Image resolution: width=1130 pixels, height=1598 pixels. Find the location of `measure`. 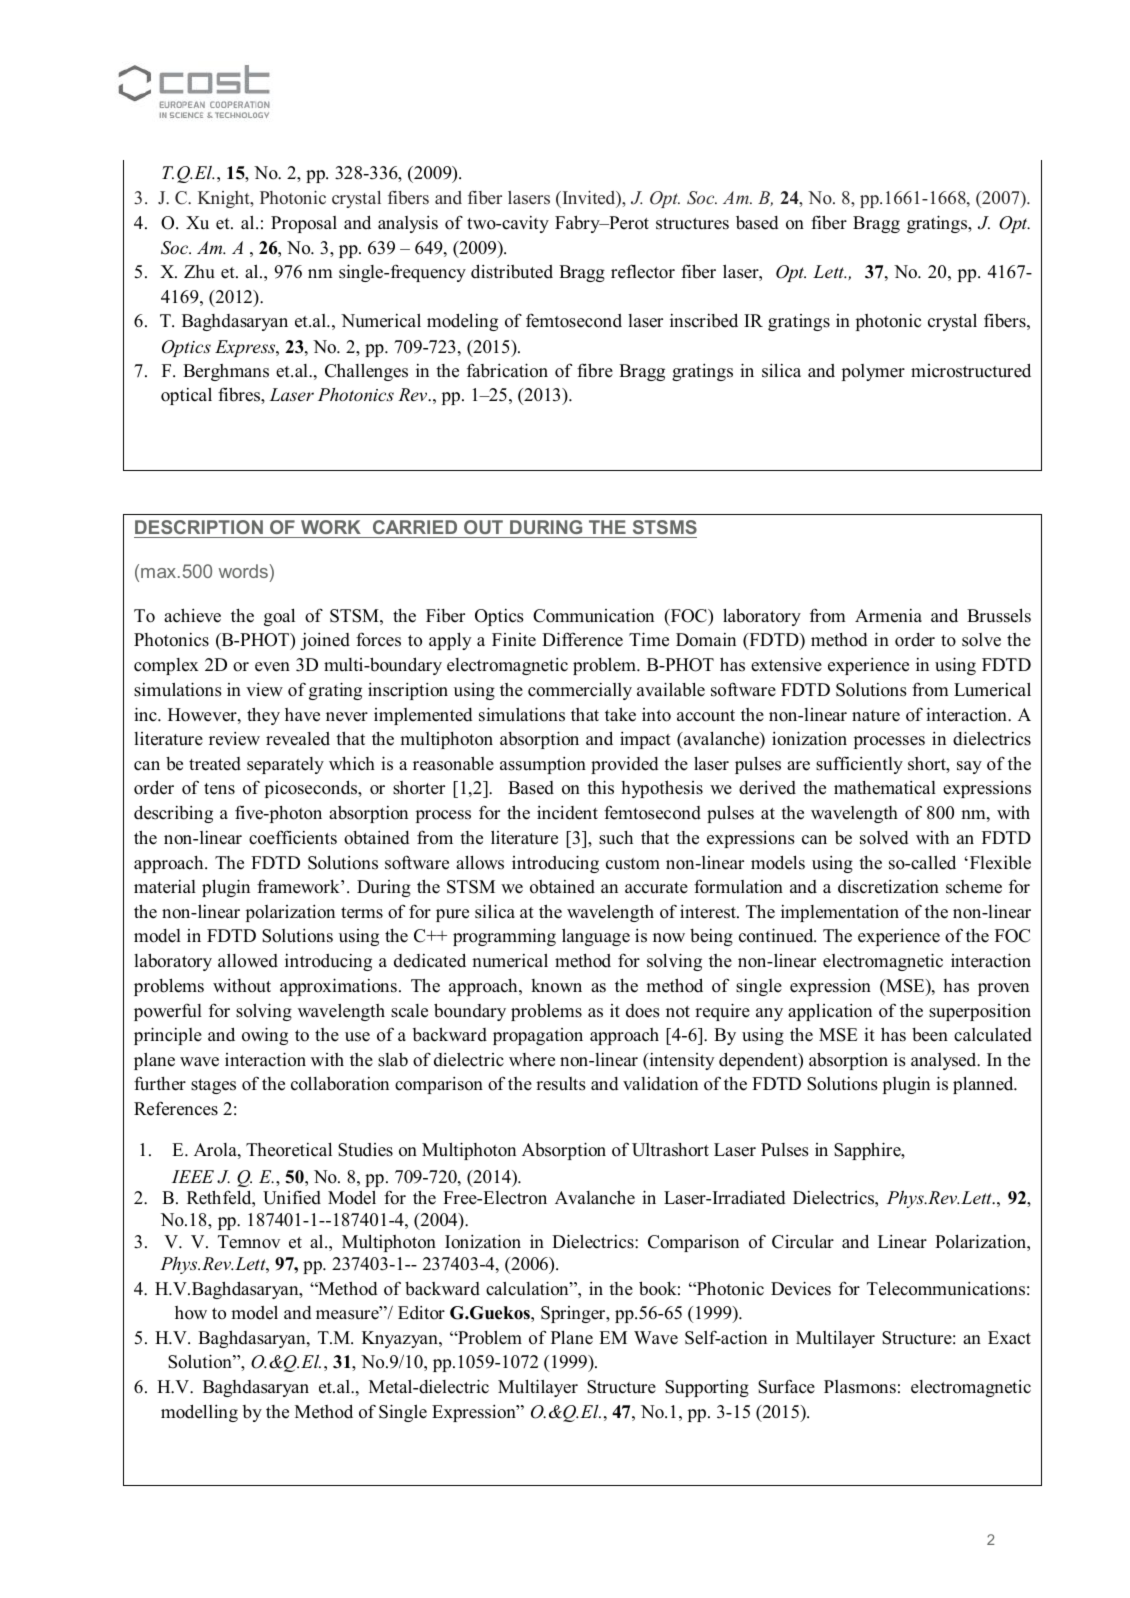

measure is located at coordinates (348, 1315).
